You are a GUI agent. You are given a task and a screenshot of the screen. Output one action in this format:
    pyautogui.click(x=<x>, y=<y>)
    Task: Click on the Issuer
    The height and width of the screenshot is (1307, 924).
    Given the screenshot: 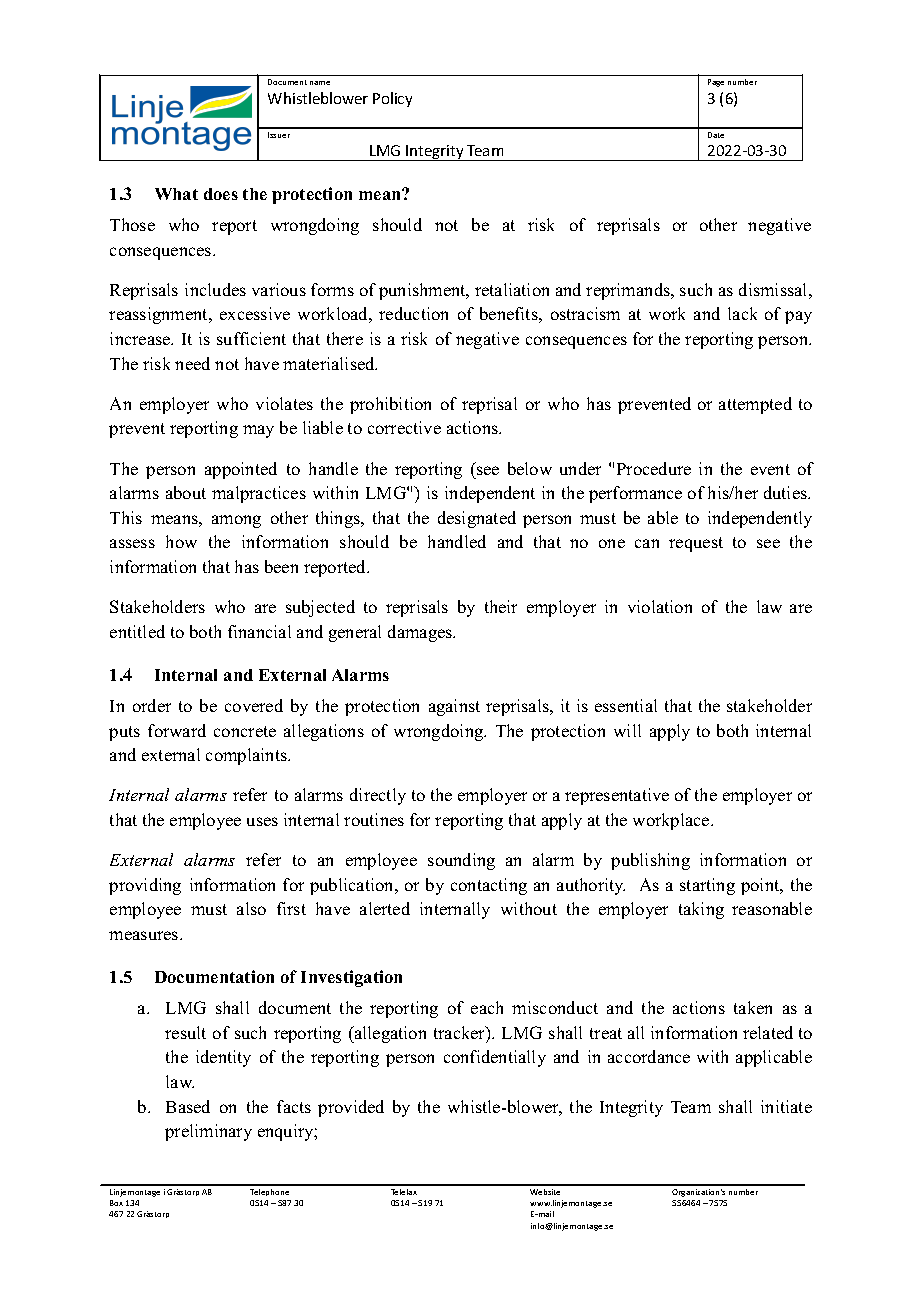 What is the action you would take?
    pyautogui.click(x=279, y=135)
